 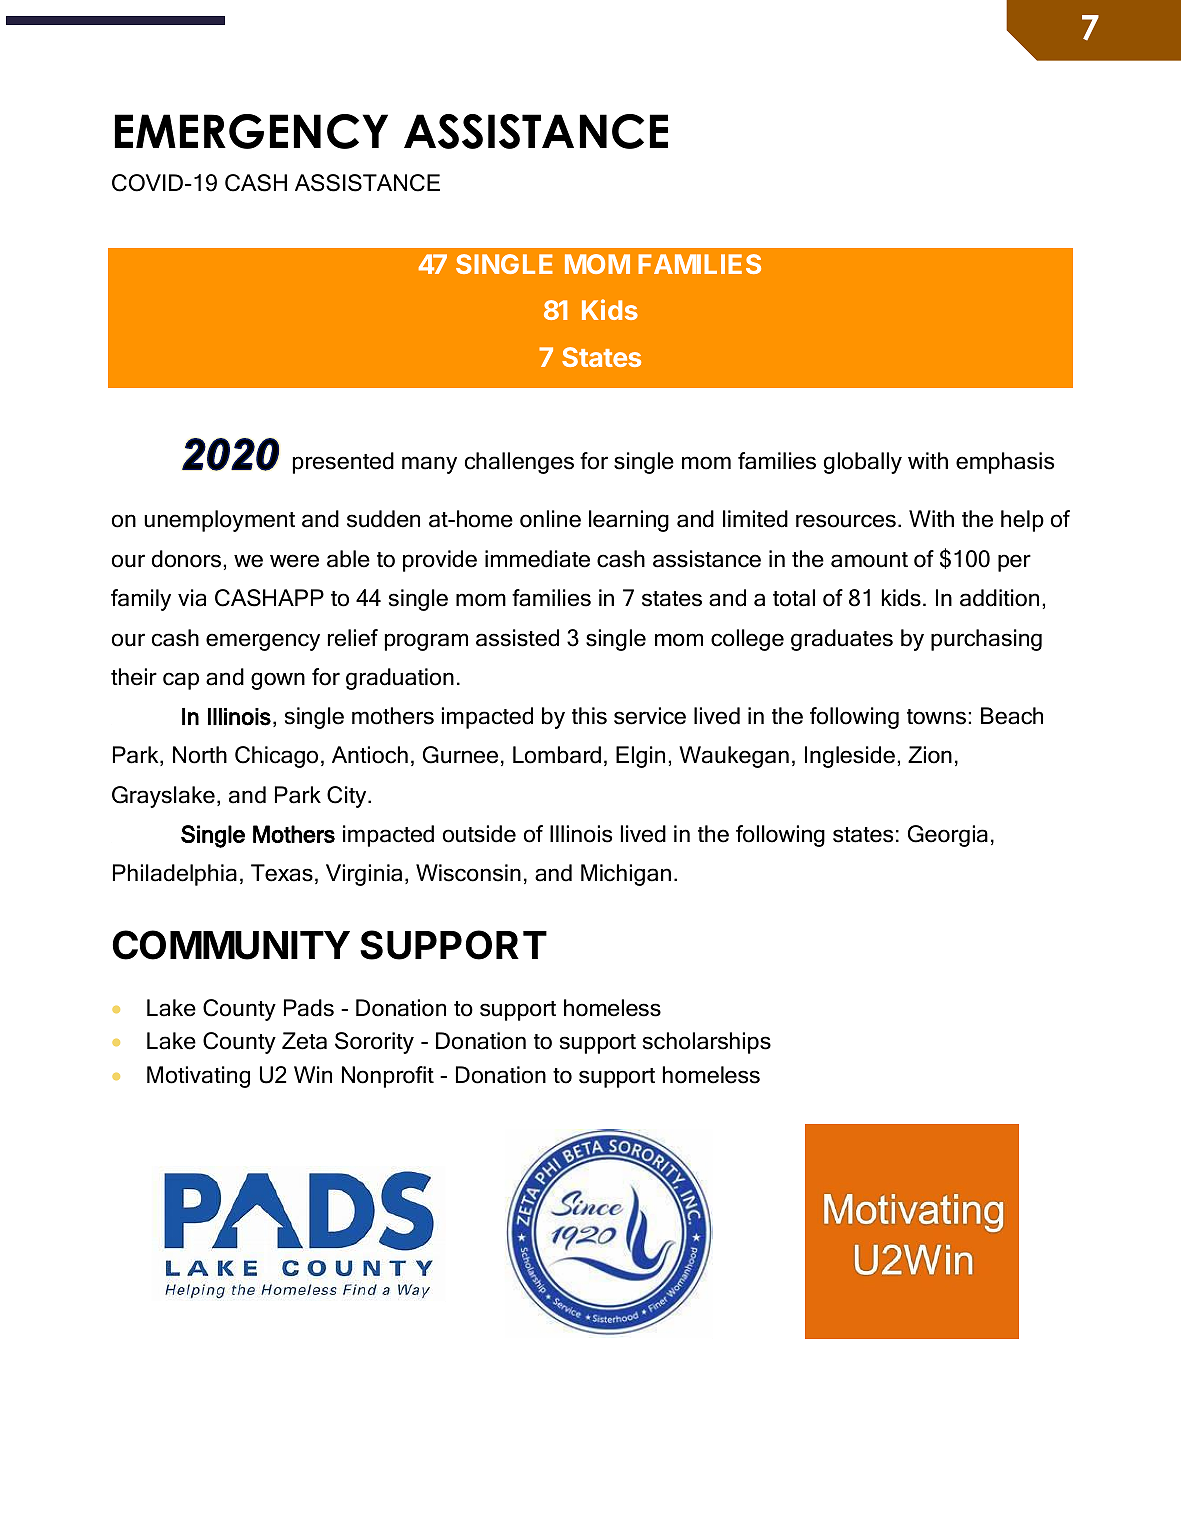 What do you see at coordinates (948, 836) in the screenshot?
I see `Georgia` at bounding box center [948, 836].
